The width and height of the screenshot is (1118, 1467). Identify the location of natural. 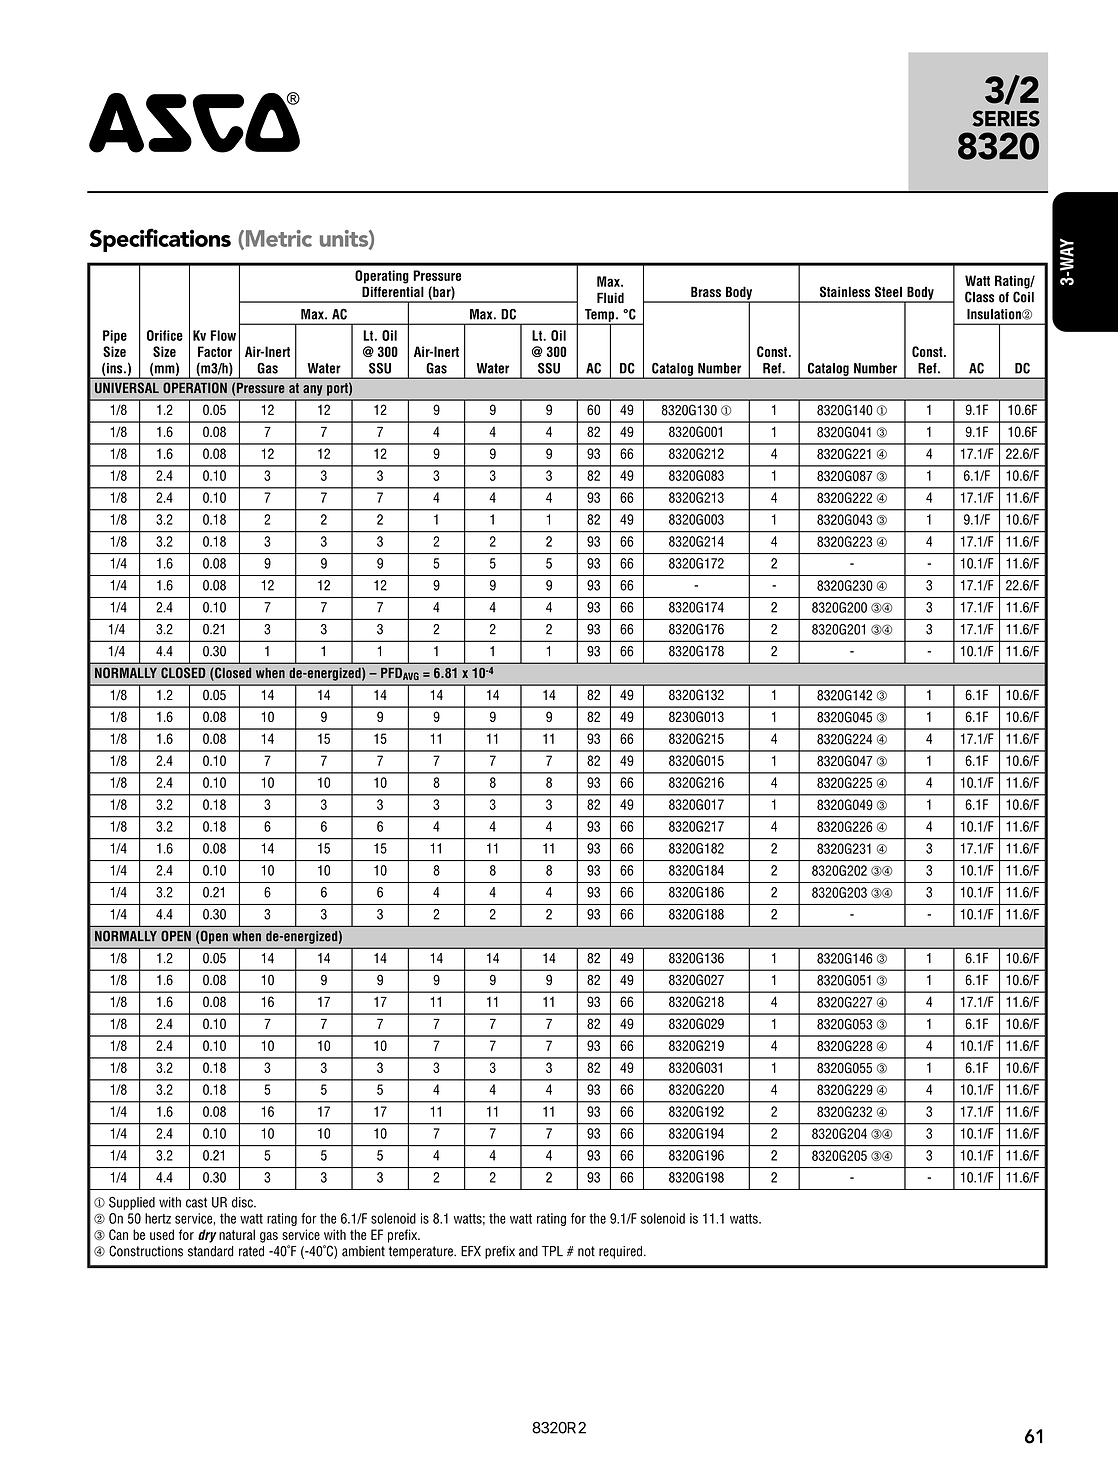
(237, 1234).
